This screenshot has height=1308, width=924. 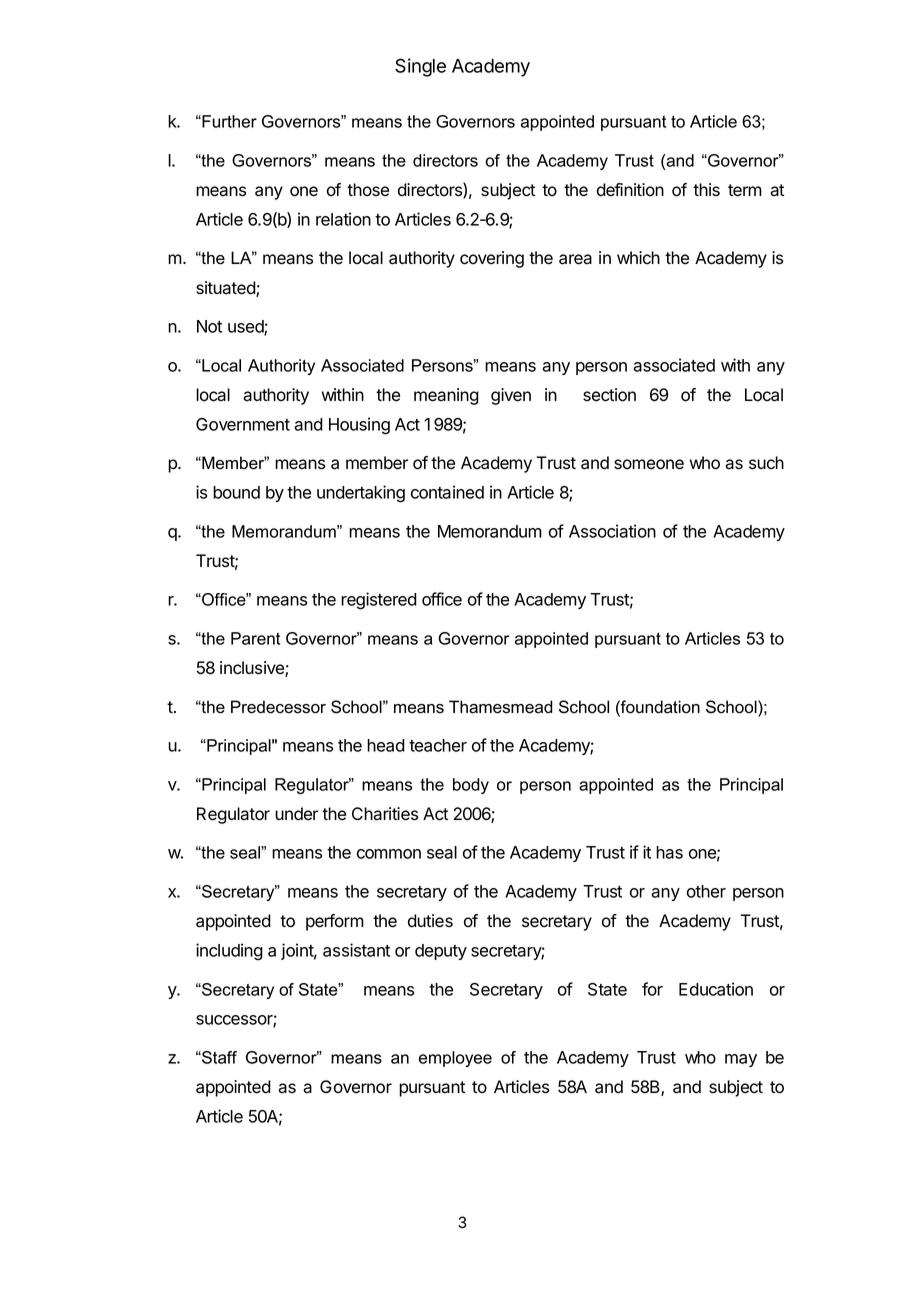 What do you see at coordinates (420, 67) in the screenshot?
I see `Single` at bounding box center [420, 67].
